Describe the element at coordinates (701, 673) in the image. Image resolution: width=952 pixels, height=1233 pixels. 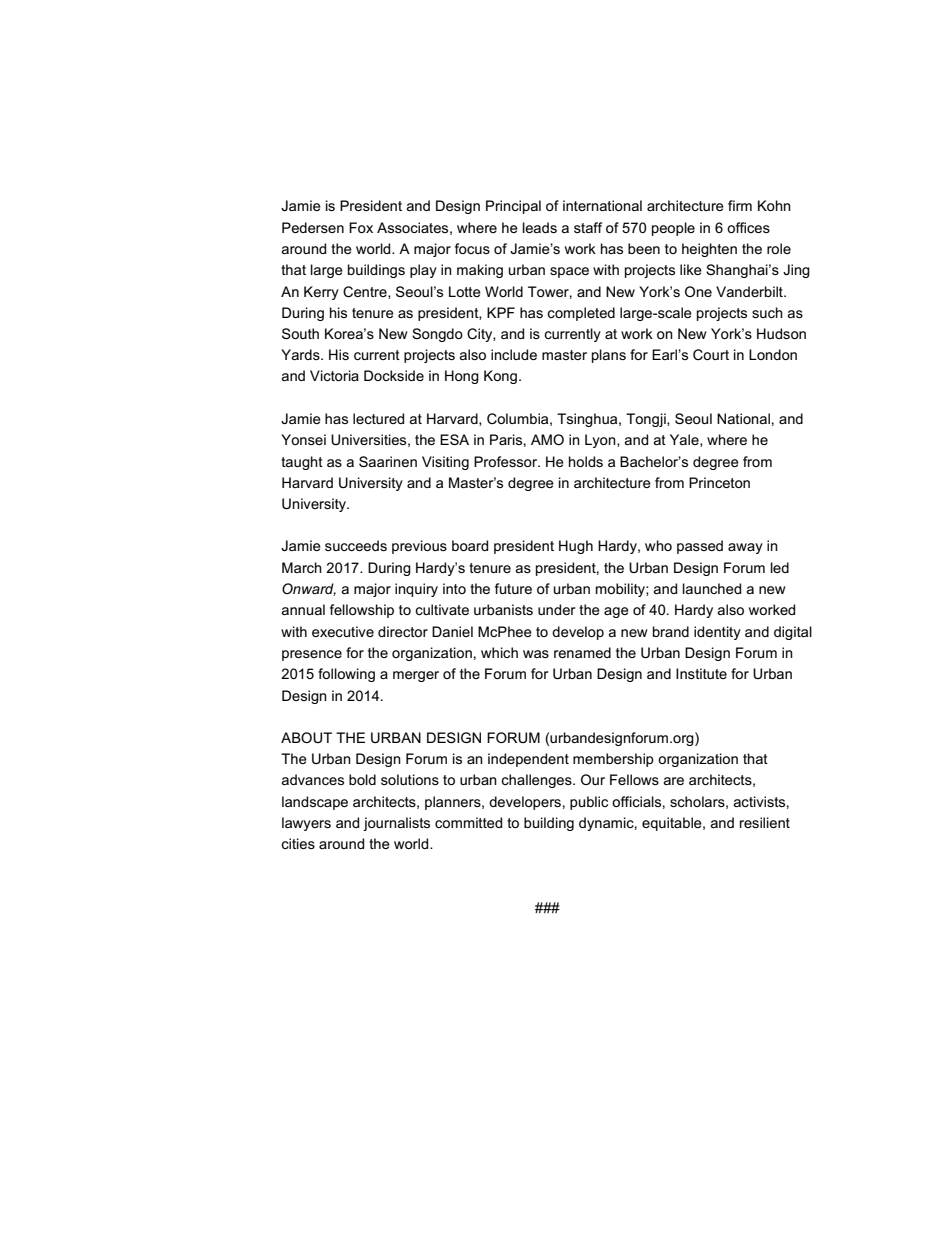
I see `Institute` at that location.
